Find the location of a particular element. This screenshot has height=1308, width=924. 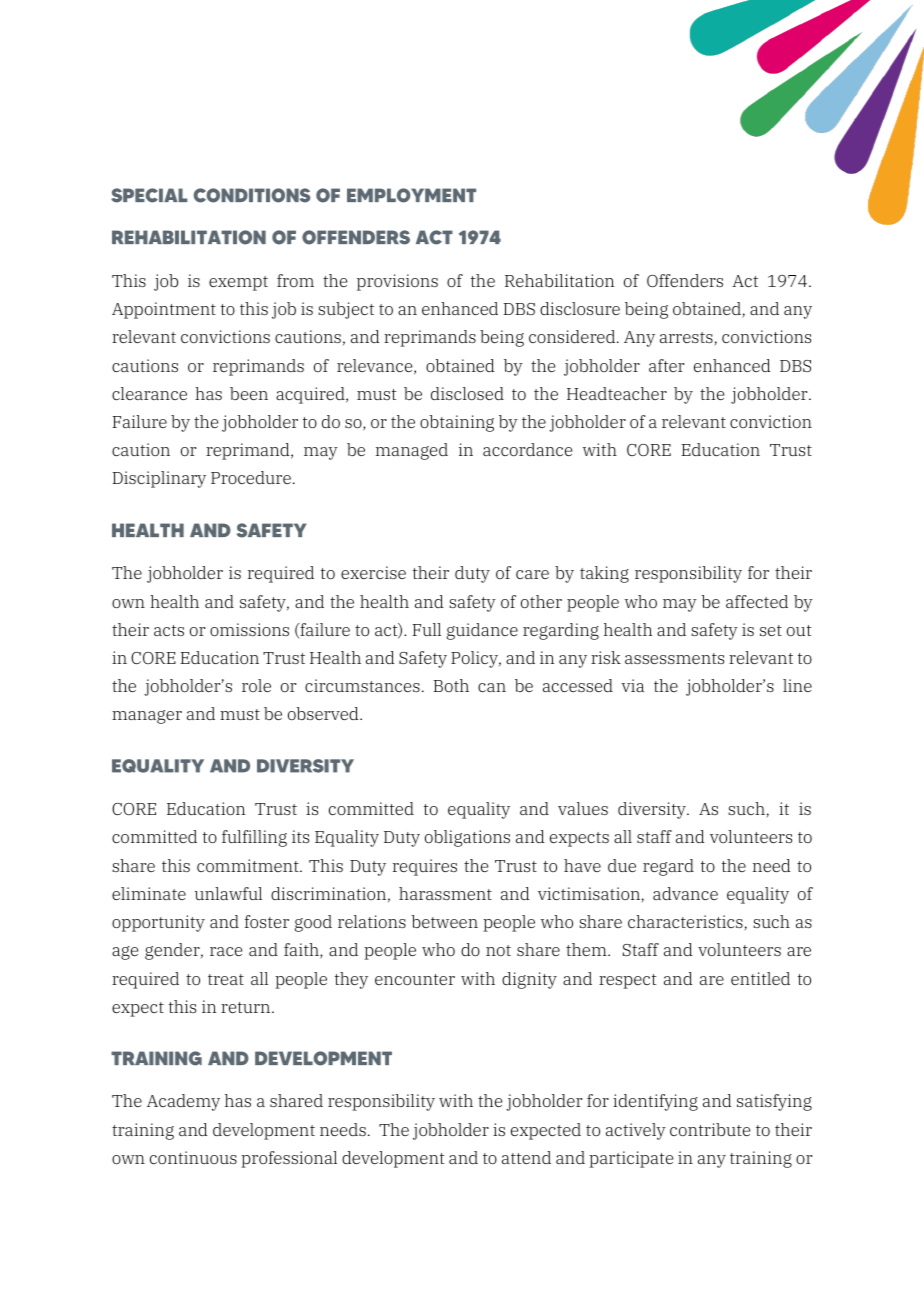

role is located at coordinates (256, 685).
